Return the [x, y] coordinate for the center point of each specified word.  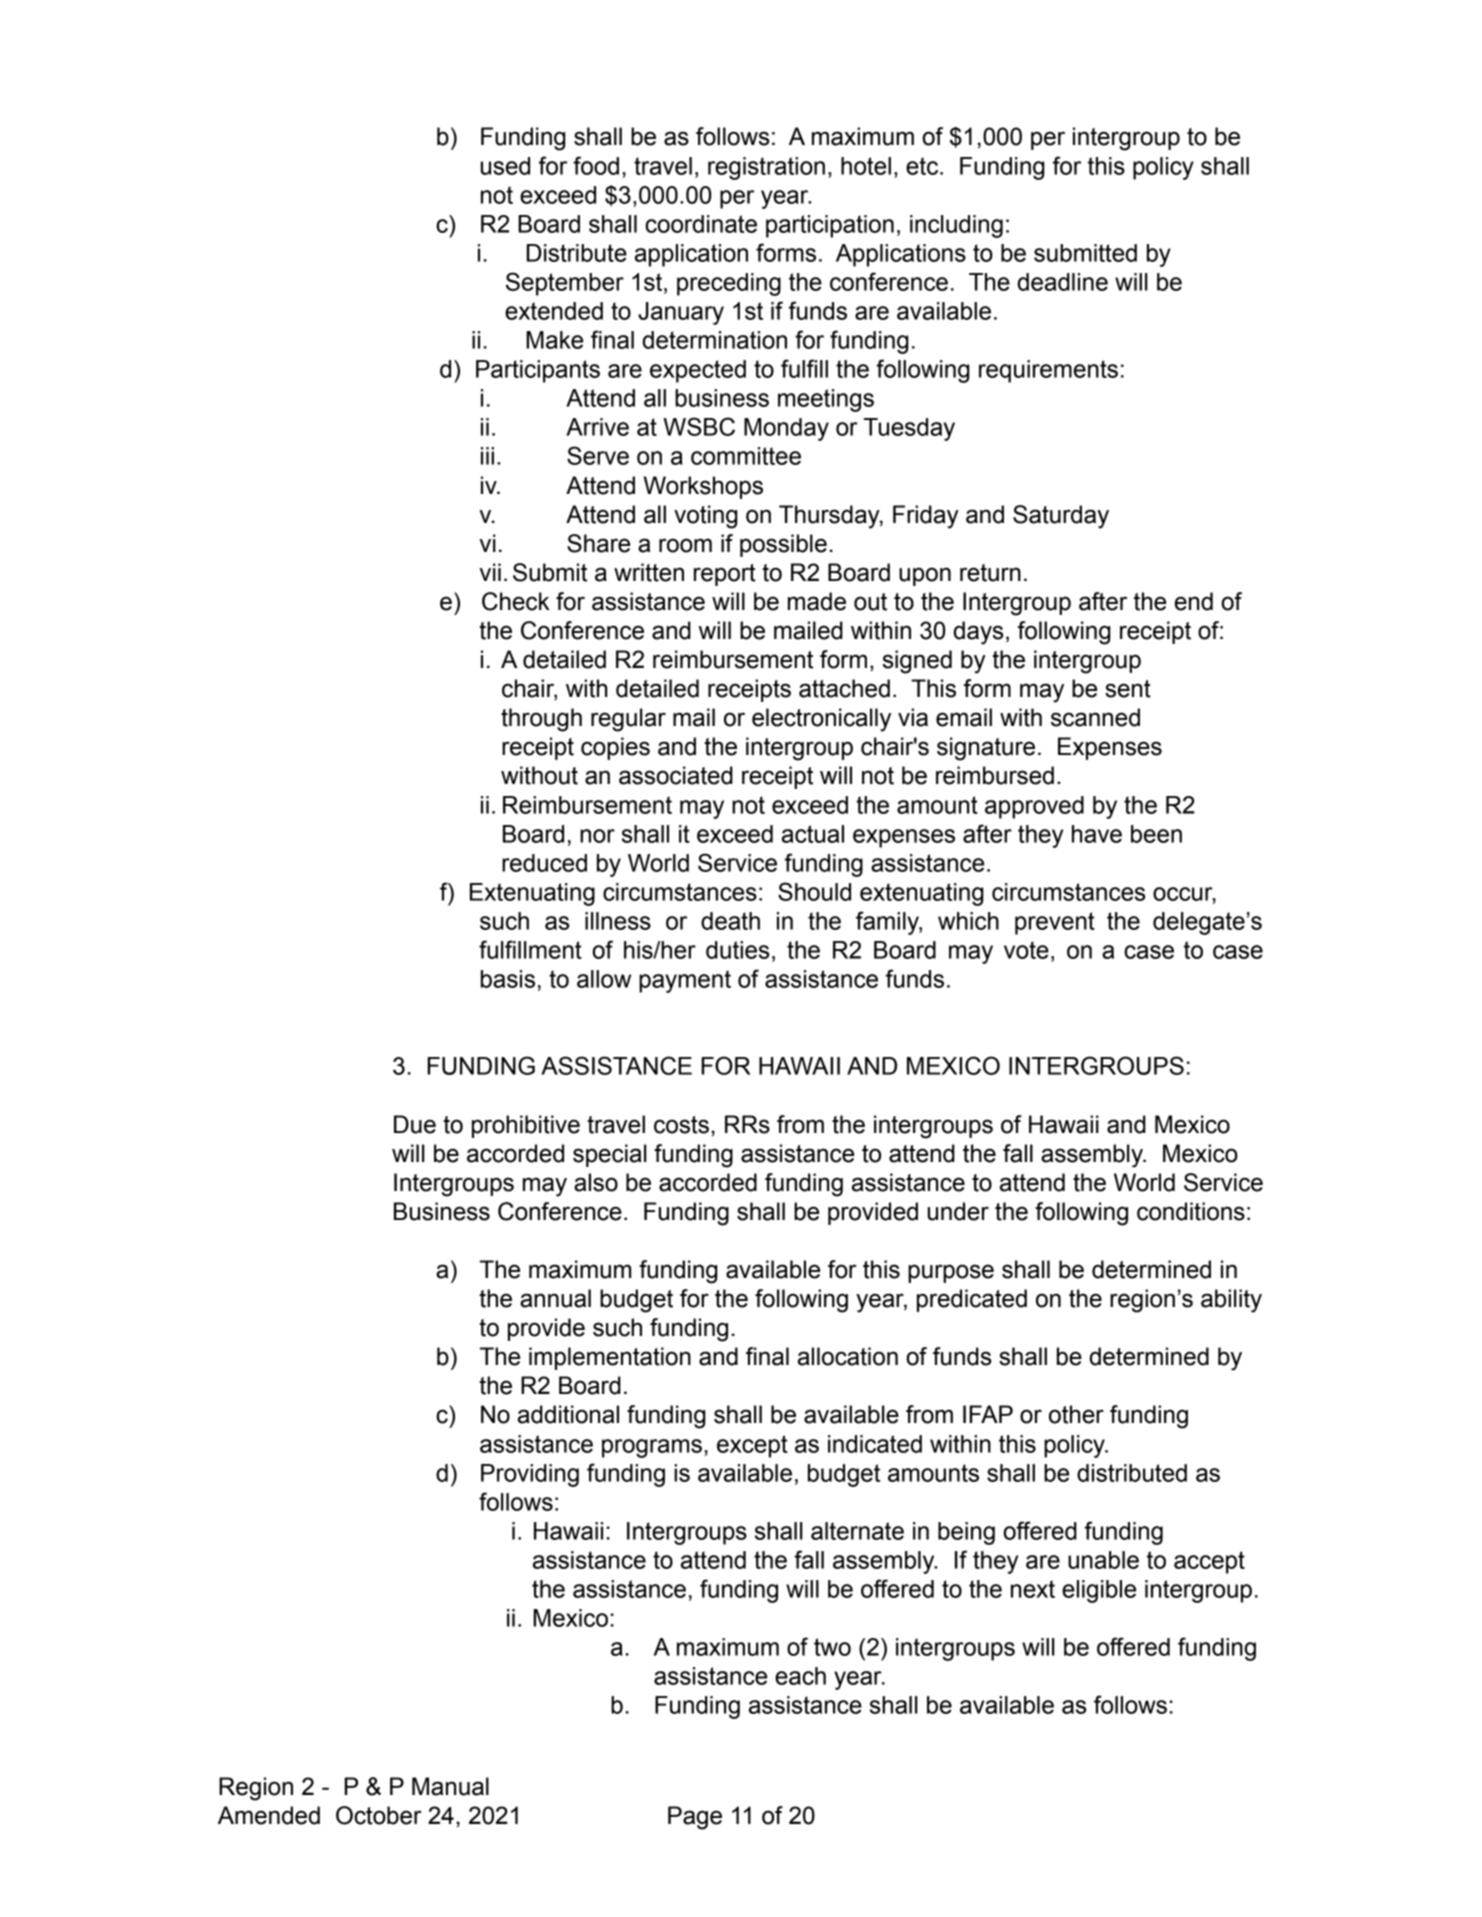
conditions [1191, 1211]
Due [415, 1124]
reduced [544, 863]
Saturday [1061, 517]
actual [813, 834]
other [1076, 1414]
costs [681, 1125]
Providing [530, 1475]
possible [783, 545]
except [752, 1446]
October [379, 1815]
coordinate [701, 224]
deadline [1063, 282]
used [505, 166]
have [1097, 834]
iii [487, 456]
